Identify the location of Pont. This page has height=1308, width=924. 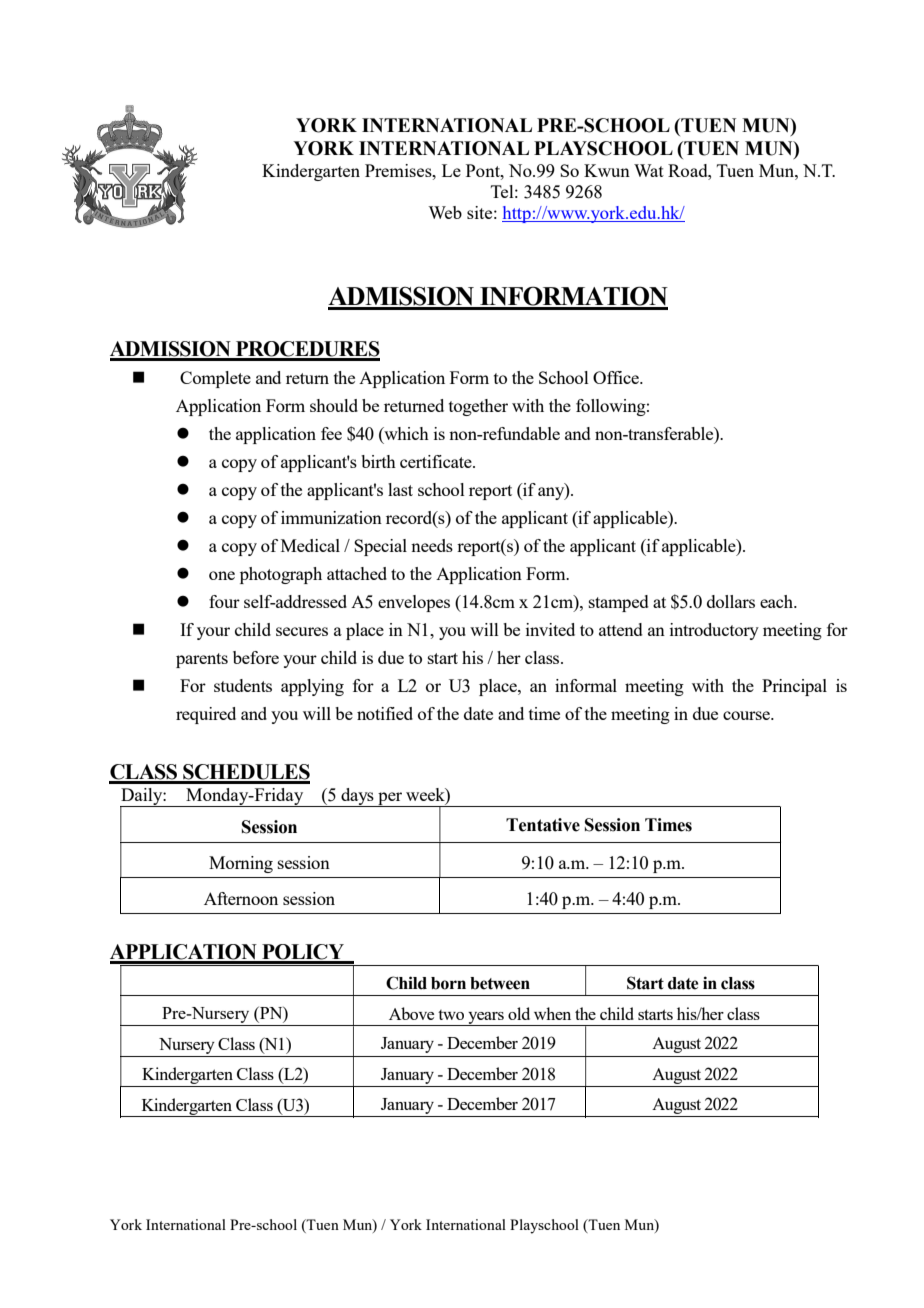
(484, 170).
